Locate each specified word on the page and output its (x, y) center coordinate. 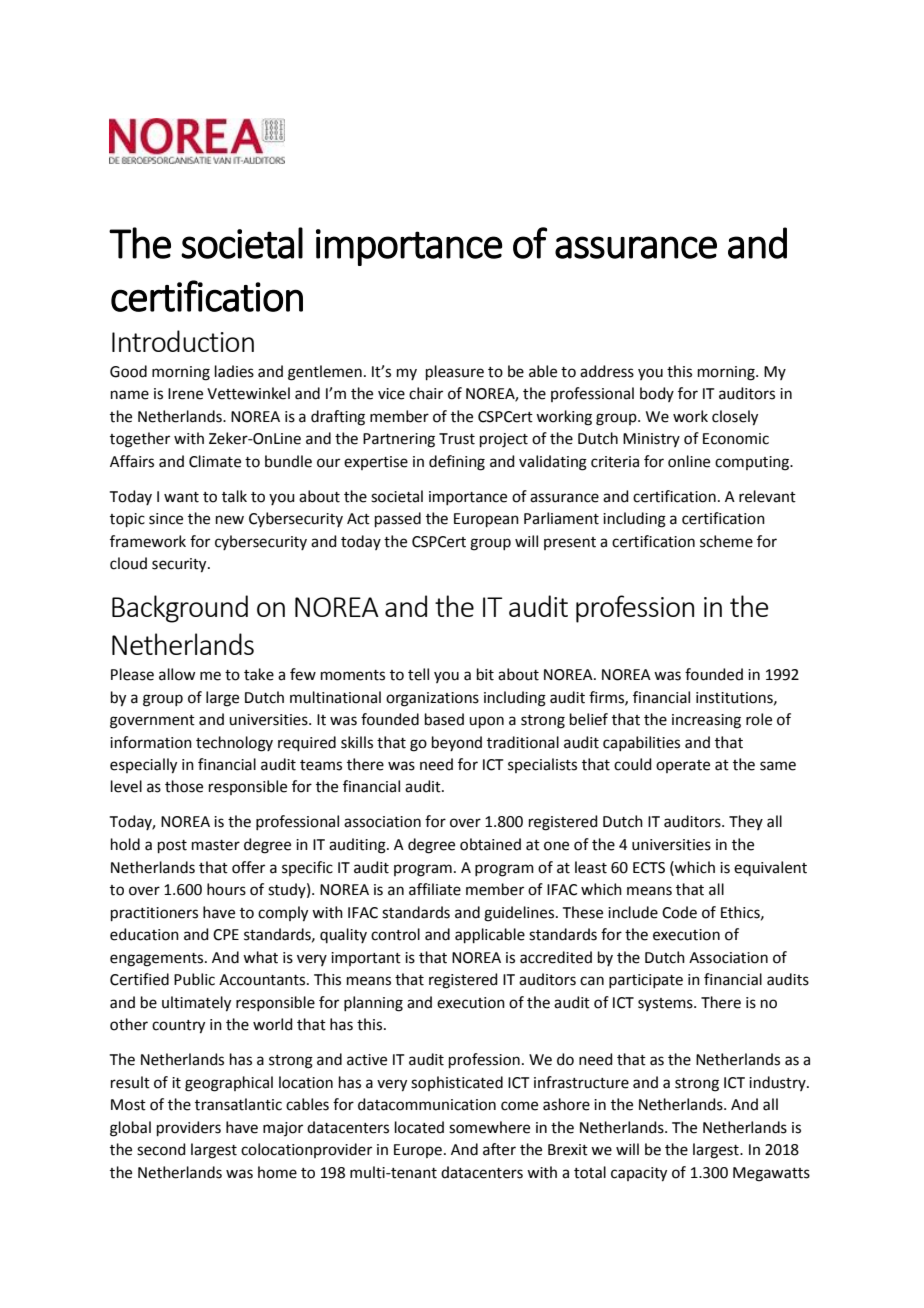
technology (234, 744)
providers (189, 1128)
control (395, 934)
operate (683, 766)
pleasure (455, 372)
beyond (457, 743)
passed (398, 519)
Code (679, 912)
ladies (234, 371)
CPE (226, 935)
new (230, 520)
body (657, 394)
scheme (726, 541)
